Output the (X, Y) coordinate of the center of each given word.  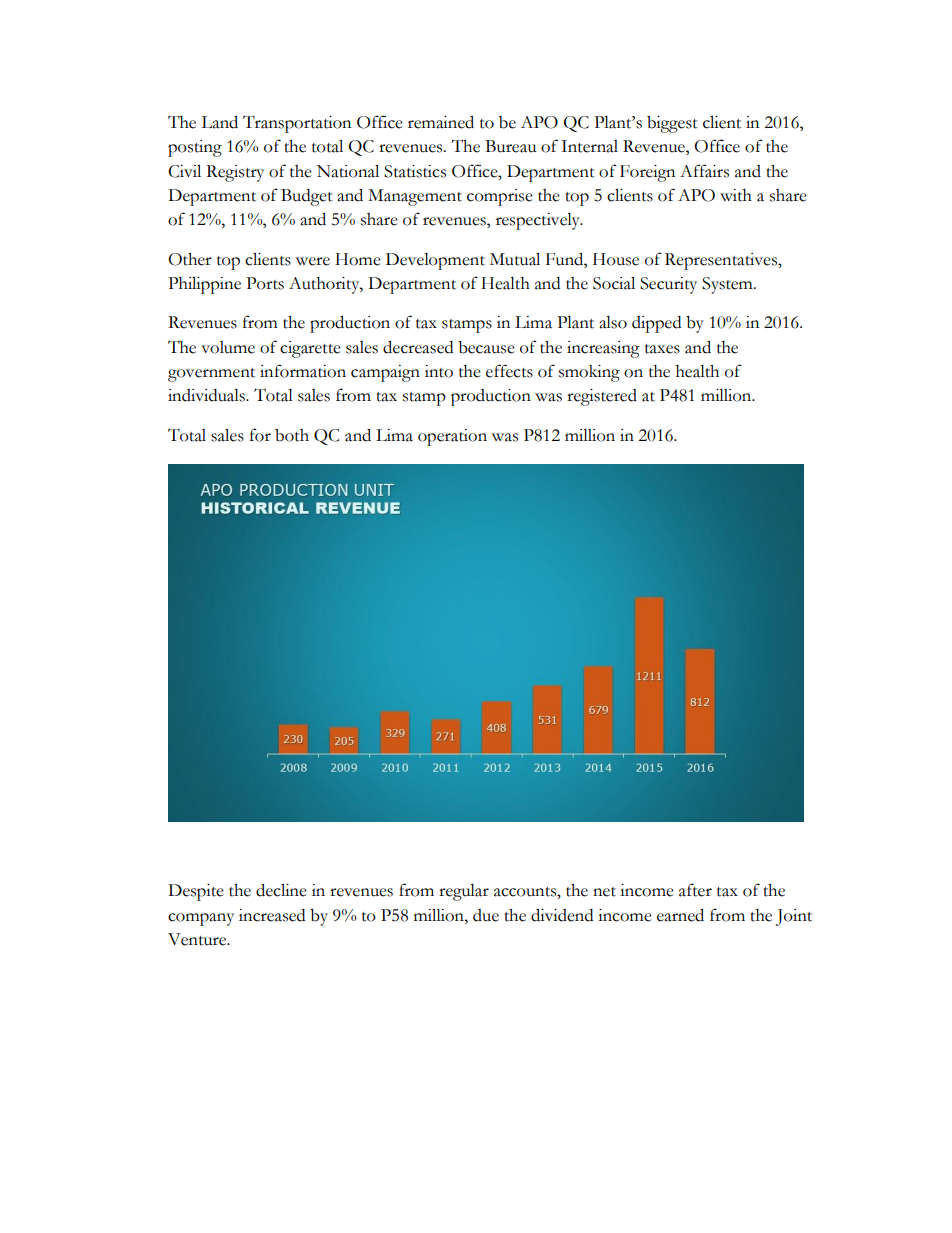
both (292, 435)
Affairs (704, 171)
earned (680, 915)
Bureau (510, 146)
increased (272, 915)
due (486, 915)
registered (602, 397)
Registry (235, 173)
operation (452, 437)
